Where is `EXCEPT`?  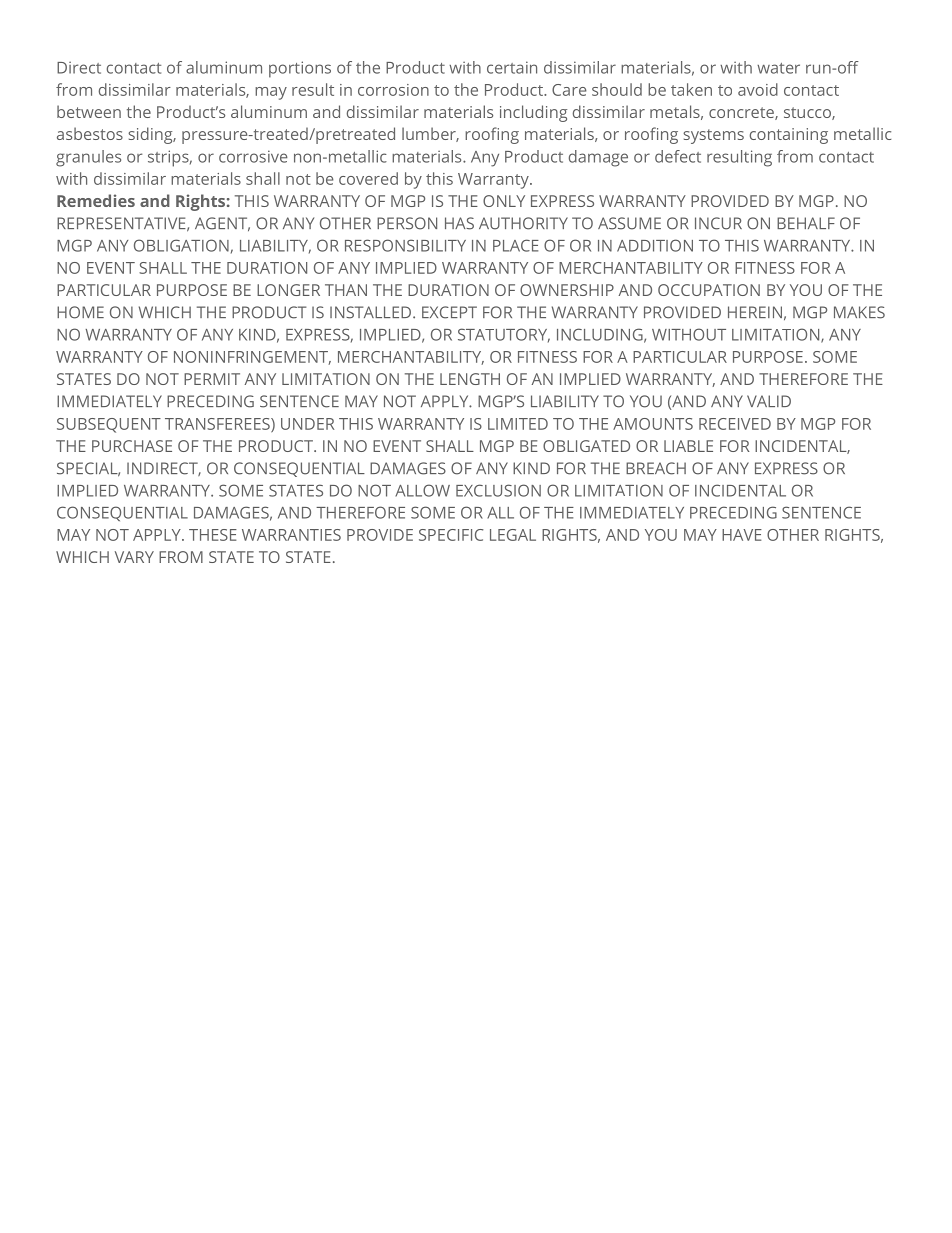
EXCEPT is located at coordinates (449, 312).
